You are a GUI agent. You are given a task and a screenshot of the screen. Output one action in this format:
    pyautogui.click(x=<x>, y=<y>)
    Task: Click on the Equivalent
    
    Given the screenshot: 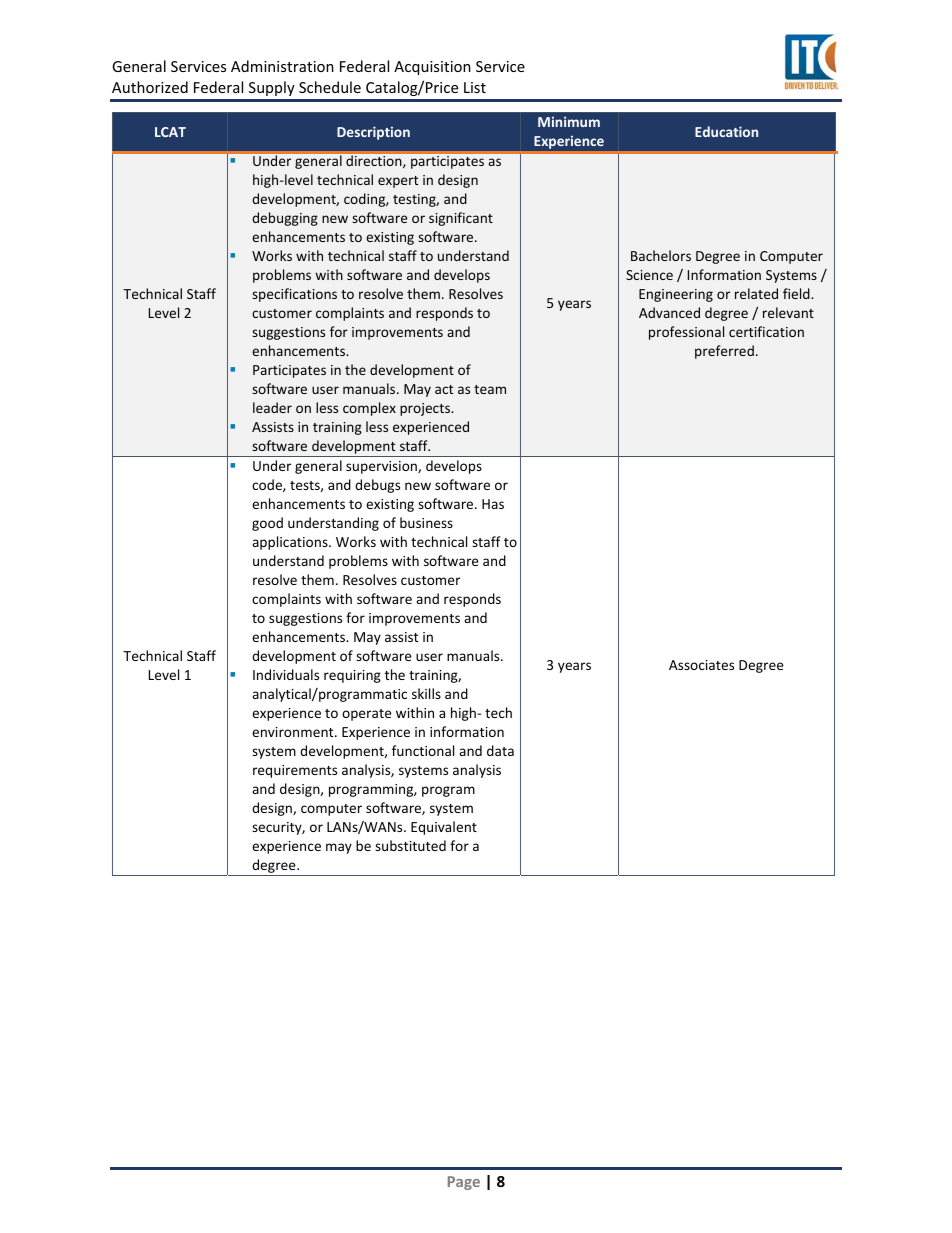 What is the action you would take?
    pyautogui.click(x=444, y=828)
